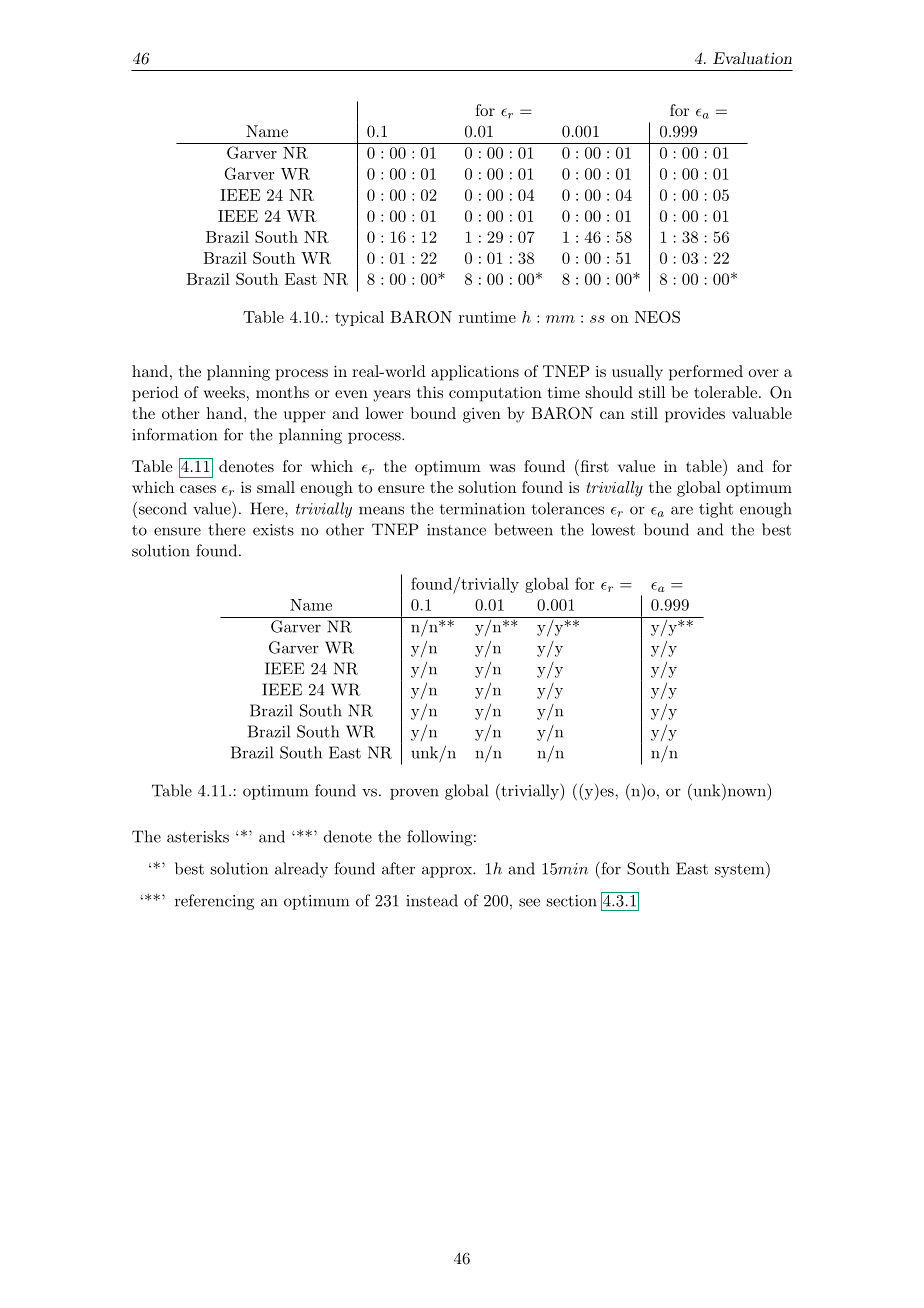 The image size is (924, 1308). What do you see at coordinates (741, 870) in the document?
I see `system` at bounding box center [741, 870].
